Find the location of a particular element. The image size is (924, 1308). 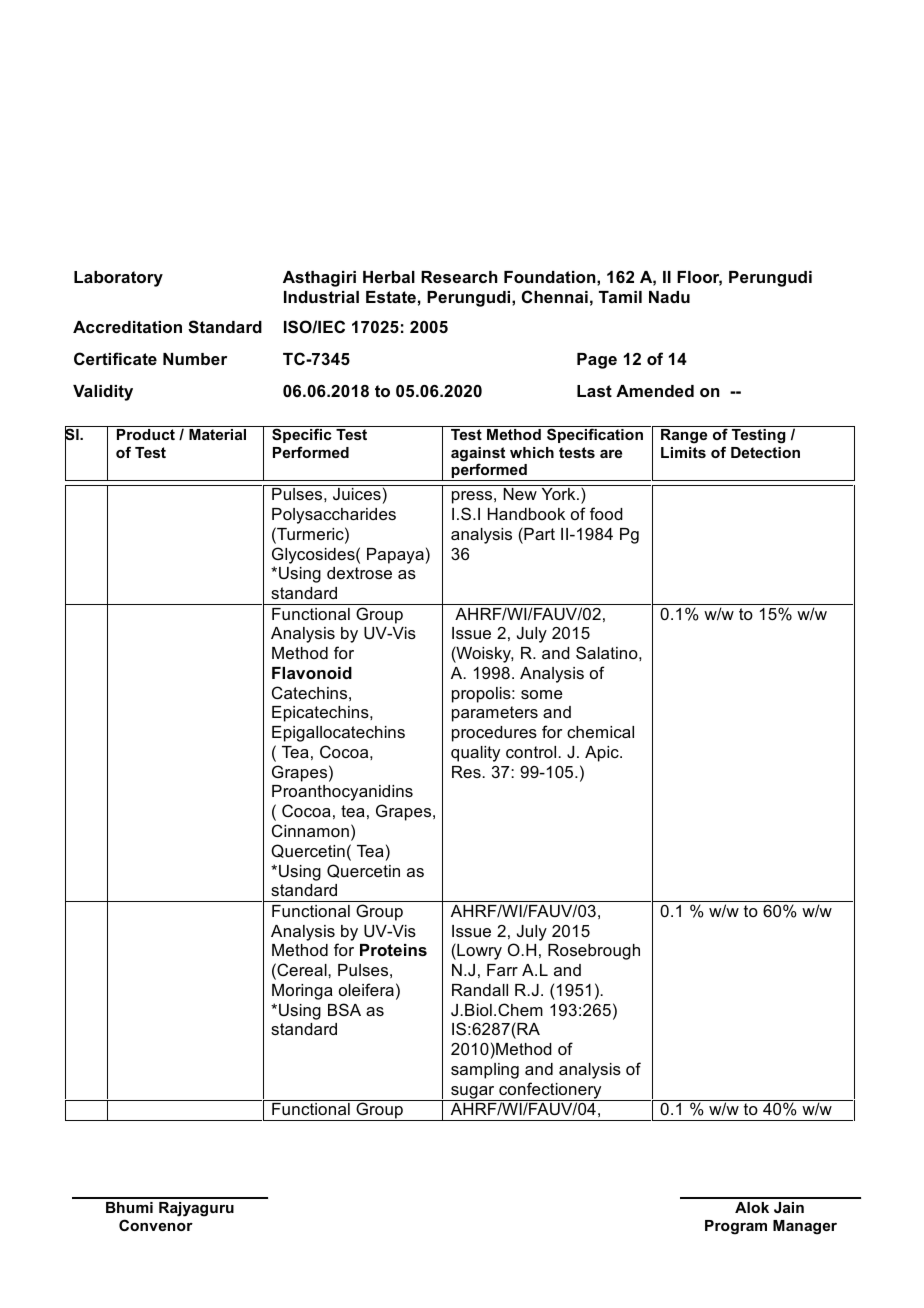

Flavonoid is located at coordinates (312, 673).
